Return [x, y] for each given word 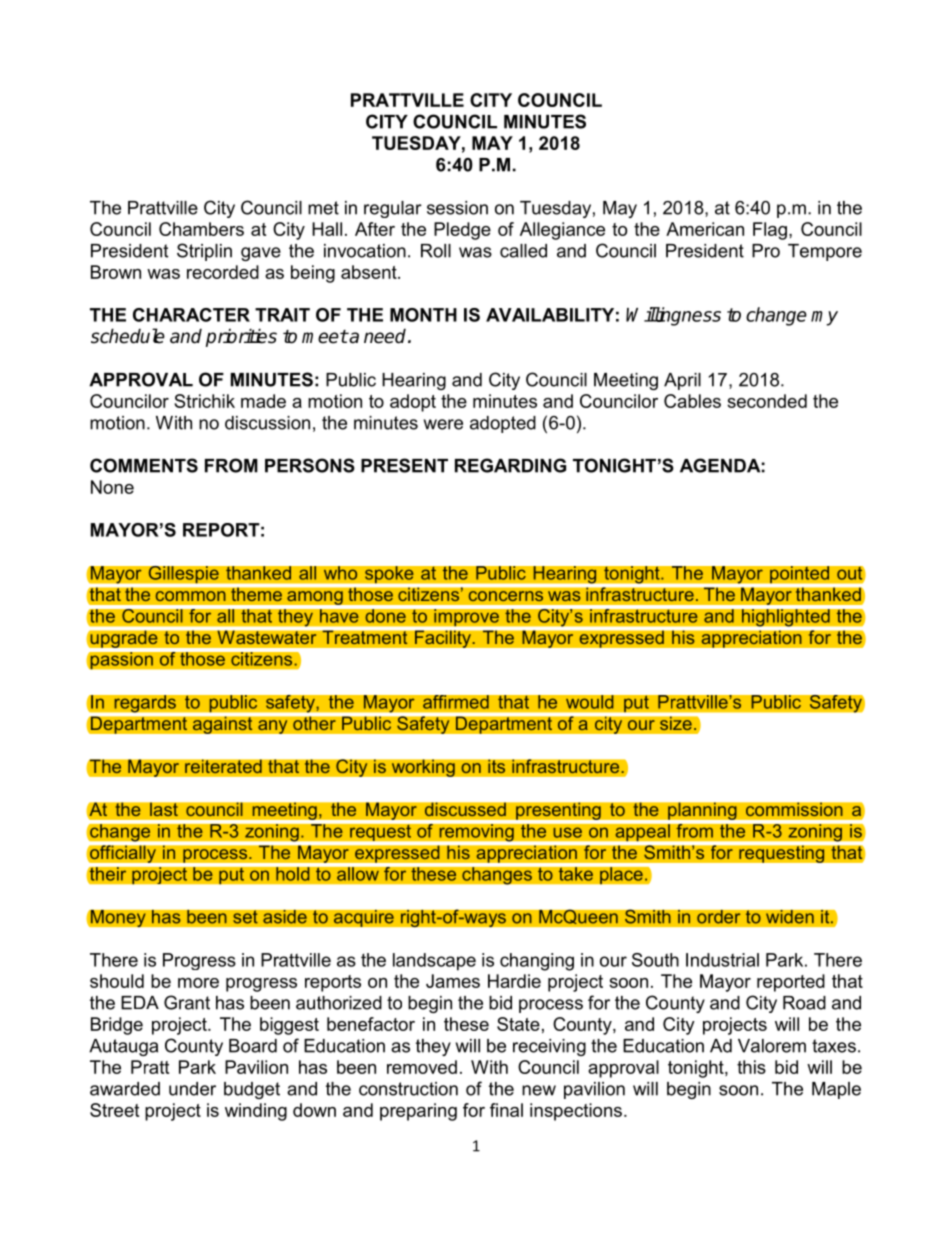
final [506, 1110]
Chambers [201, 229]
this [751, 1067]
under [192, 1089]
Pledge [462, 231]
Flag [770, 231]
